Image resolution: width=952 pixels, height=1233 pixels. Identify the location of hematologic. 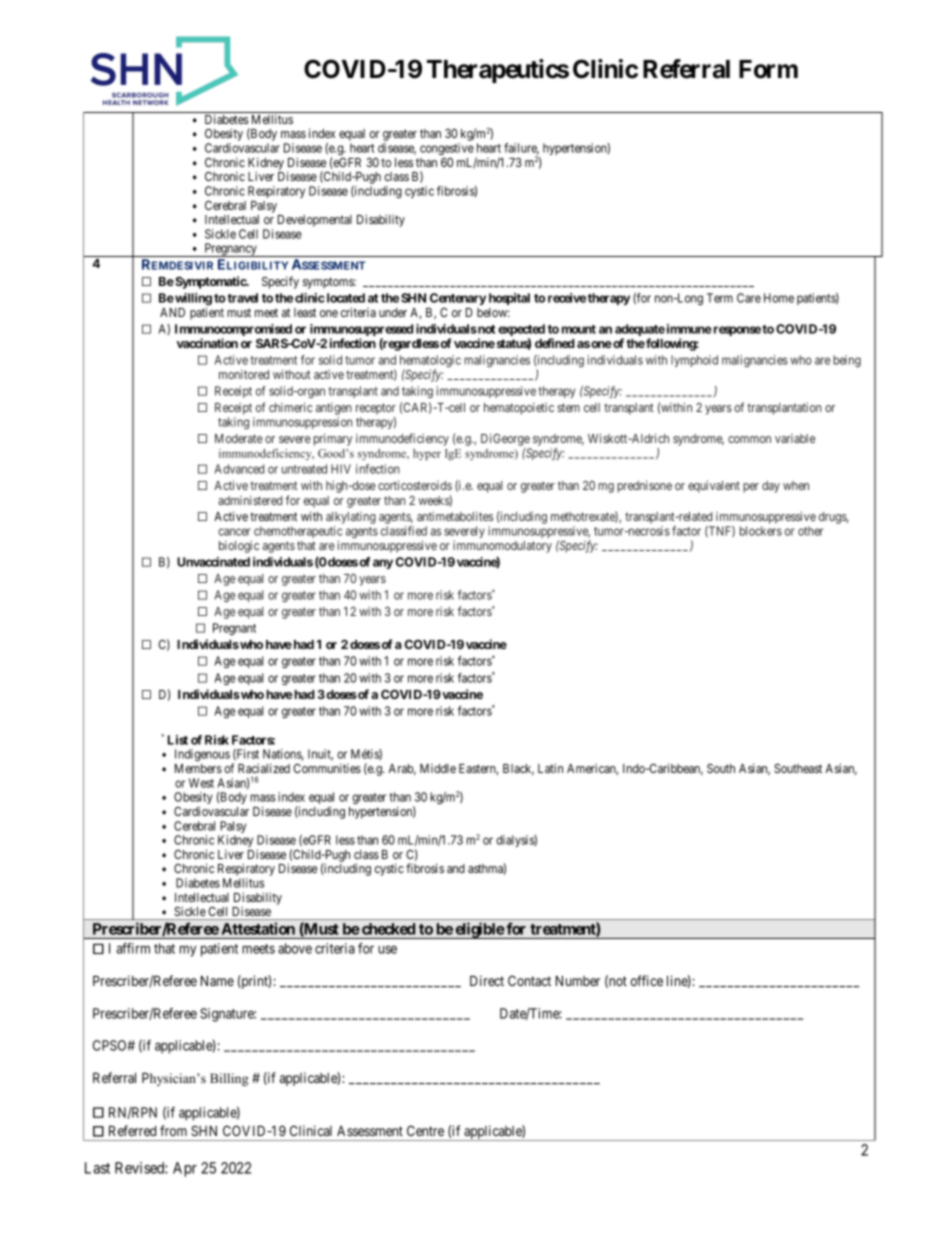
(430, 362).
